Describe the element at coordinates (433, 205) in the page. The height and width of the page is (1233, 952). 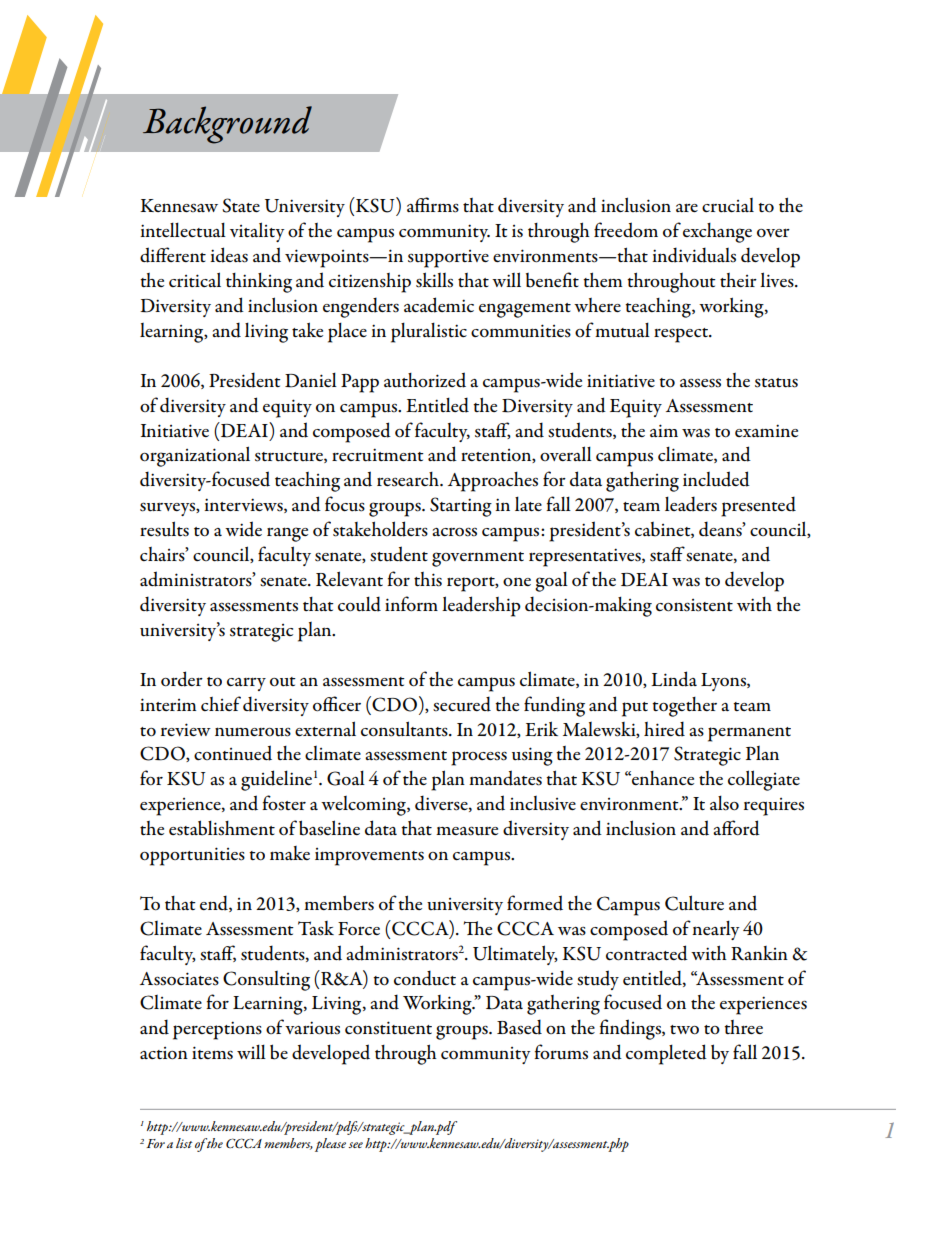
I see `affirms` at that location.
